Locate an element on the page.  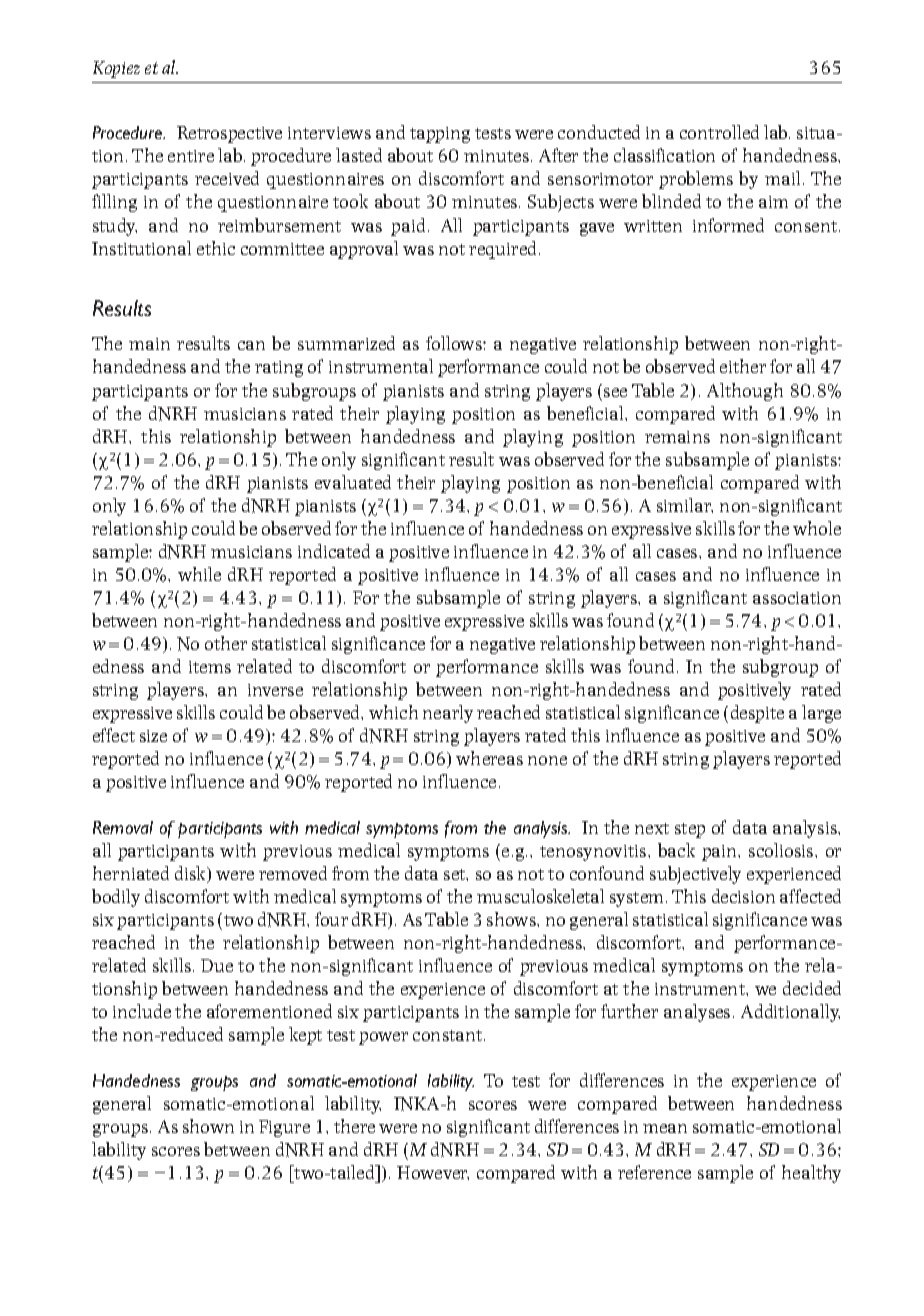
whereas is located at coordinates (489, 758).
